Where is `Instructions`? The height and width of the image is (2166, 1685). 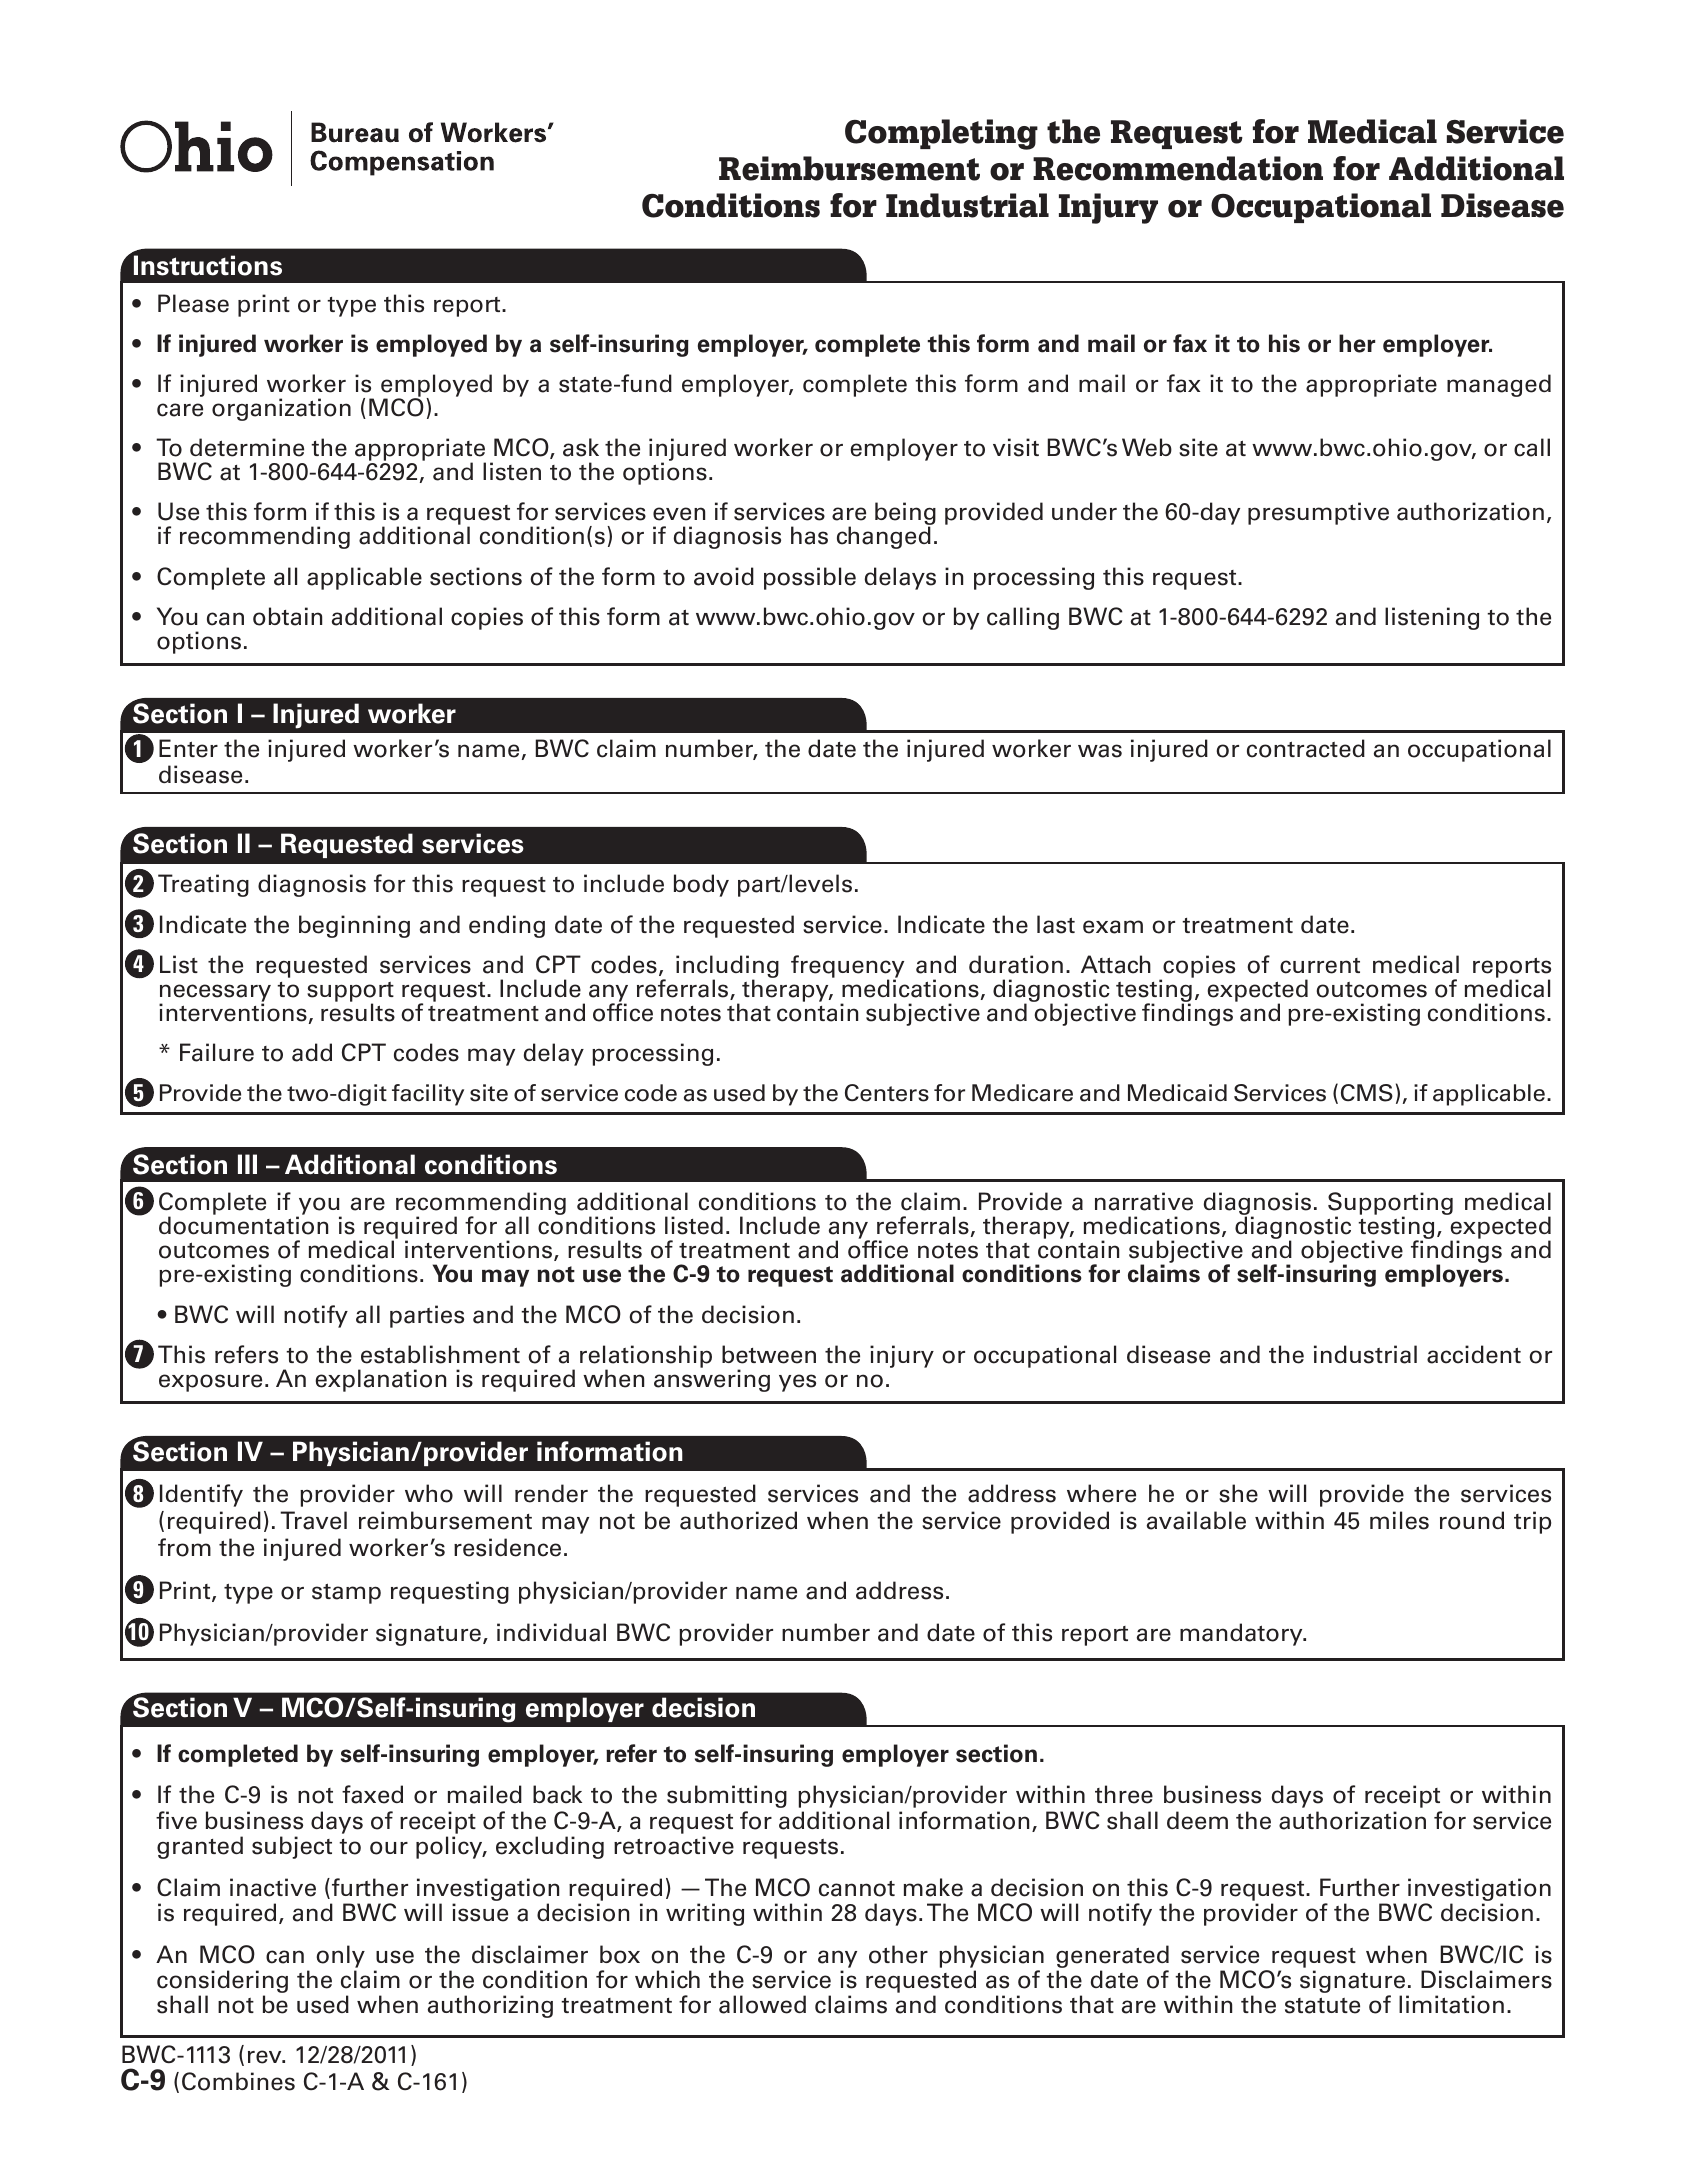 Instructions is located at coordinates (208, 265).
